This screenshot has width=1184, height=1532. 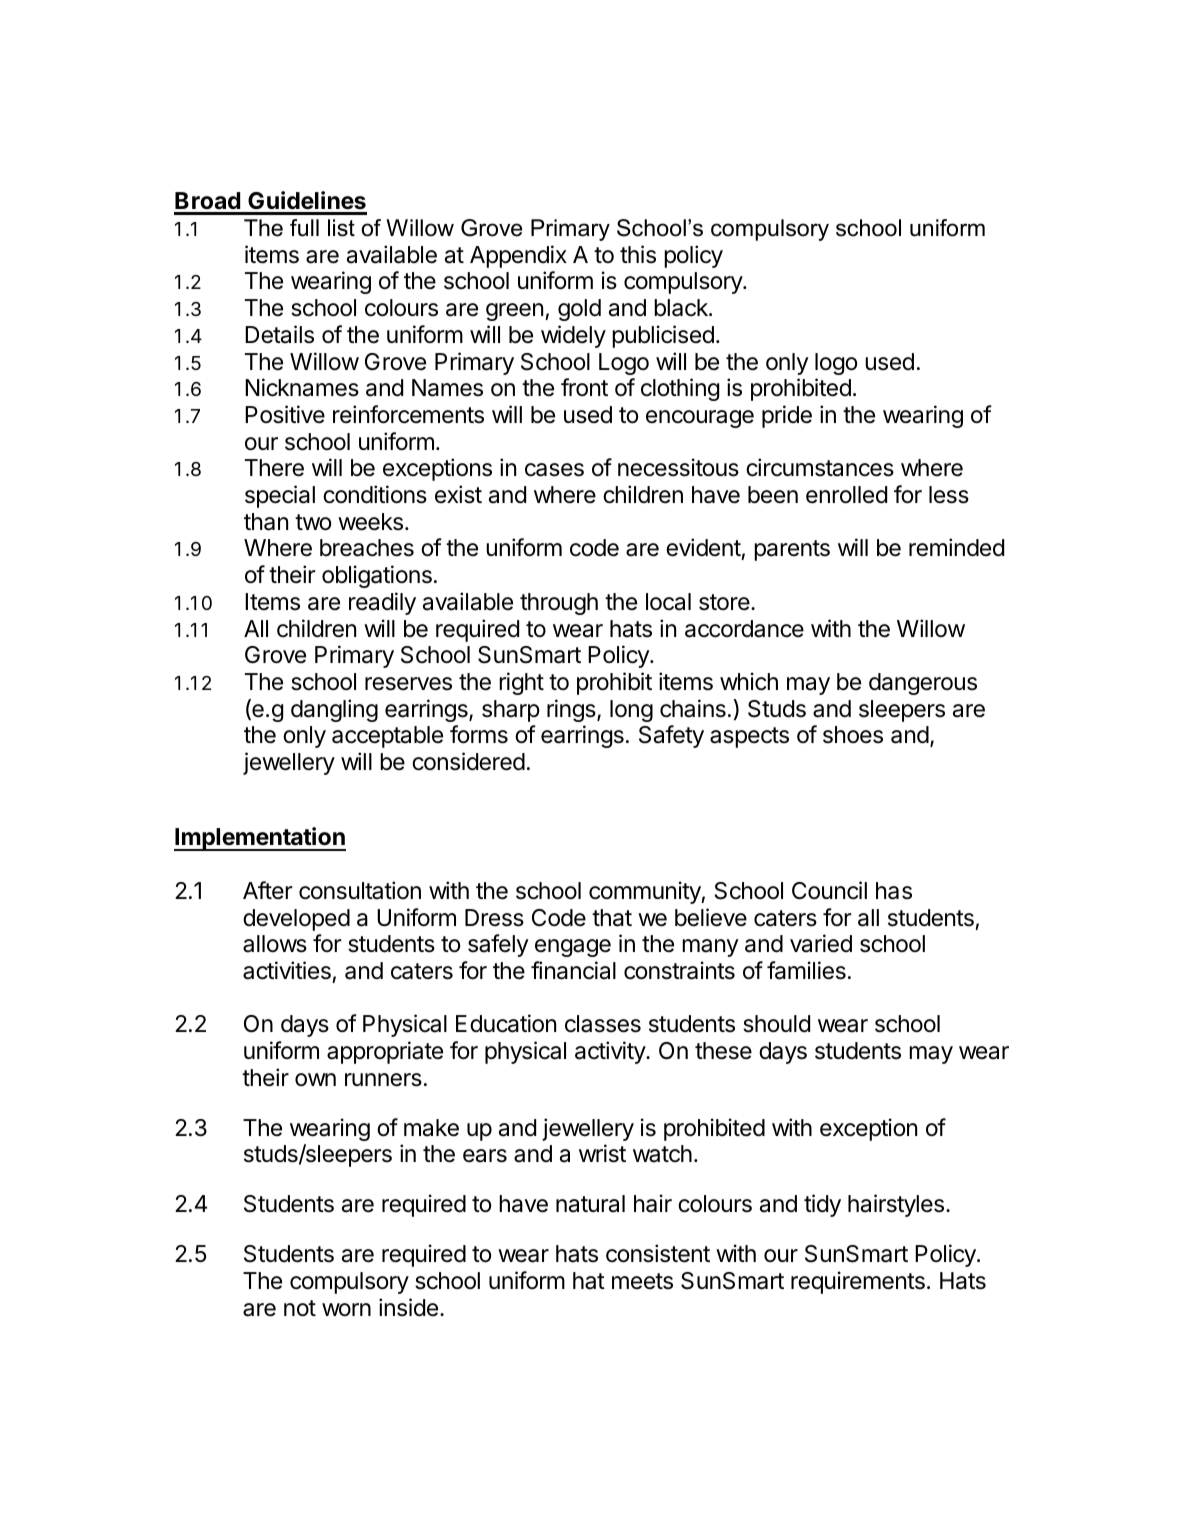 I want to click on worn, so click(x=346, y=1310).
